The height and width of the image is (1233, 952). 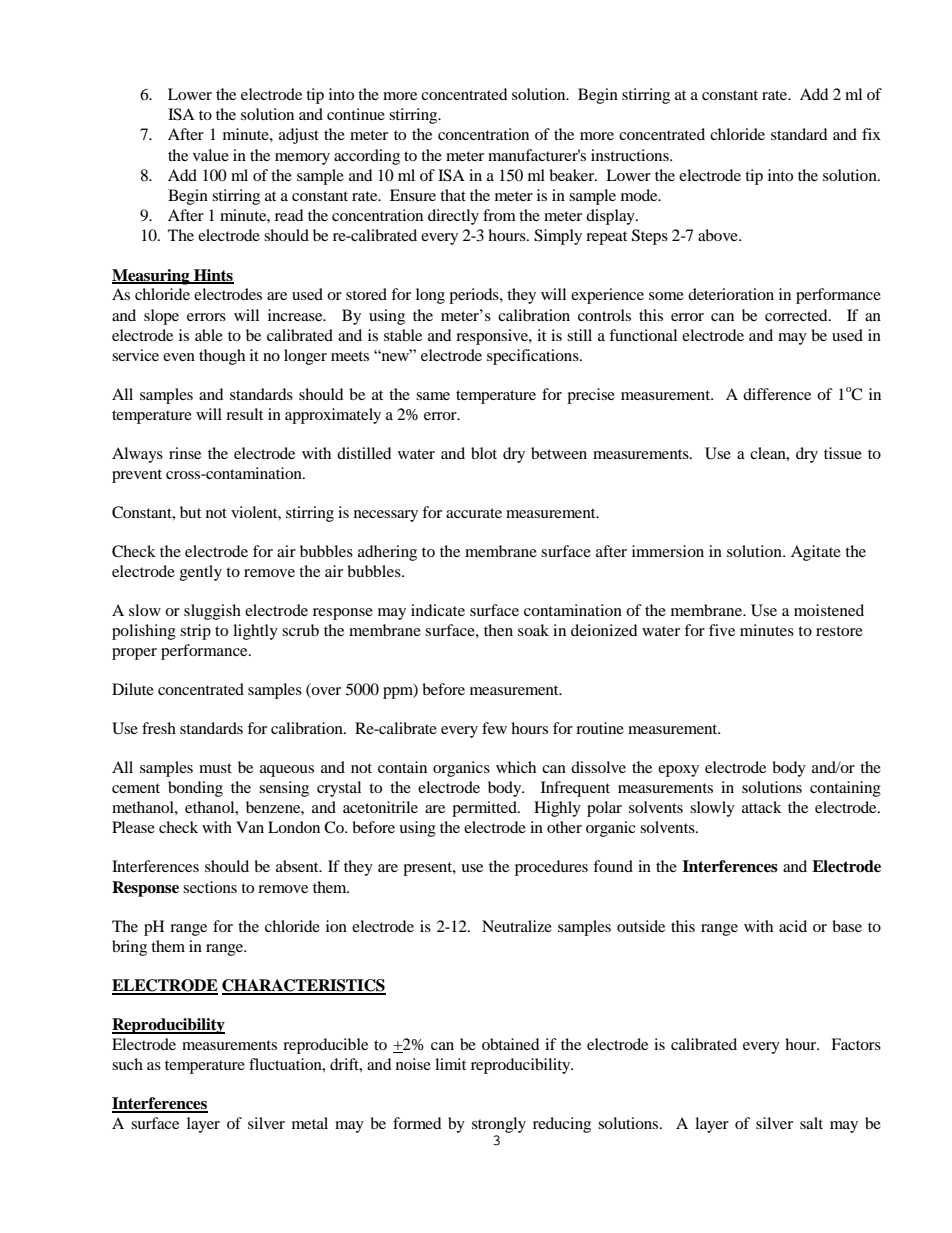 What do you see at coordinates (762, 807) in the image?
I see `attack` at bounding box center [762, 807].
